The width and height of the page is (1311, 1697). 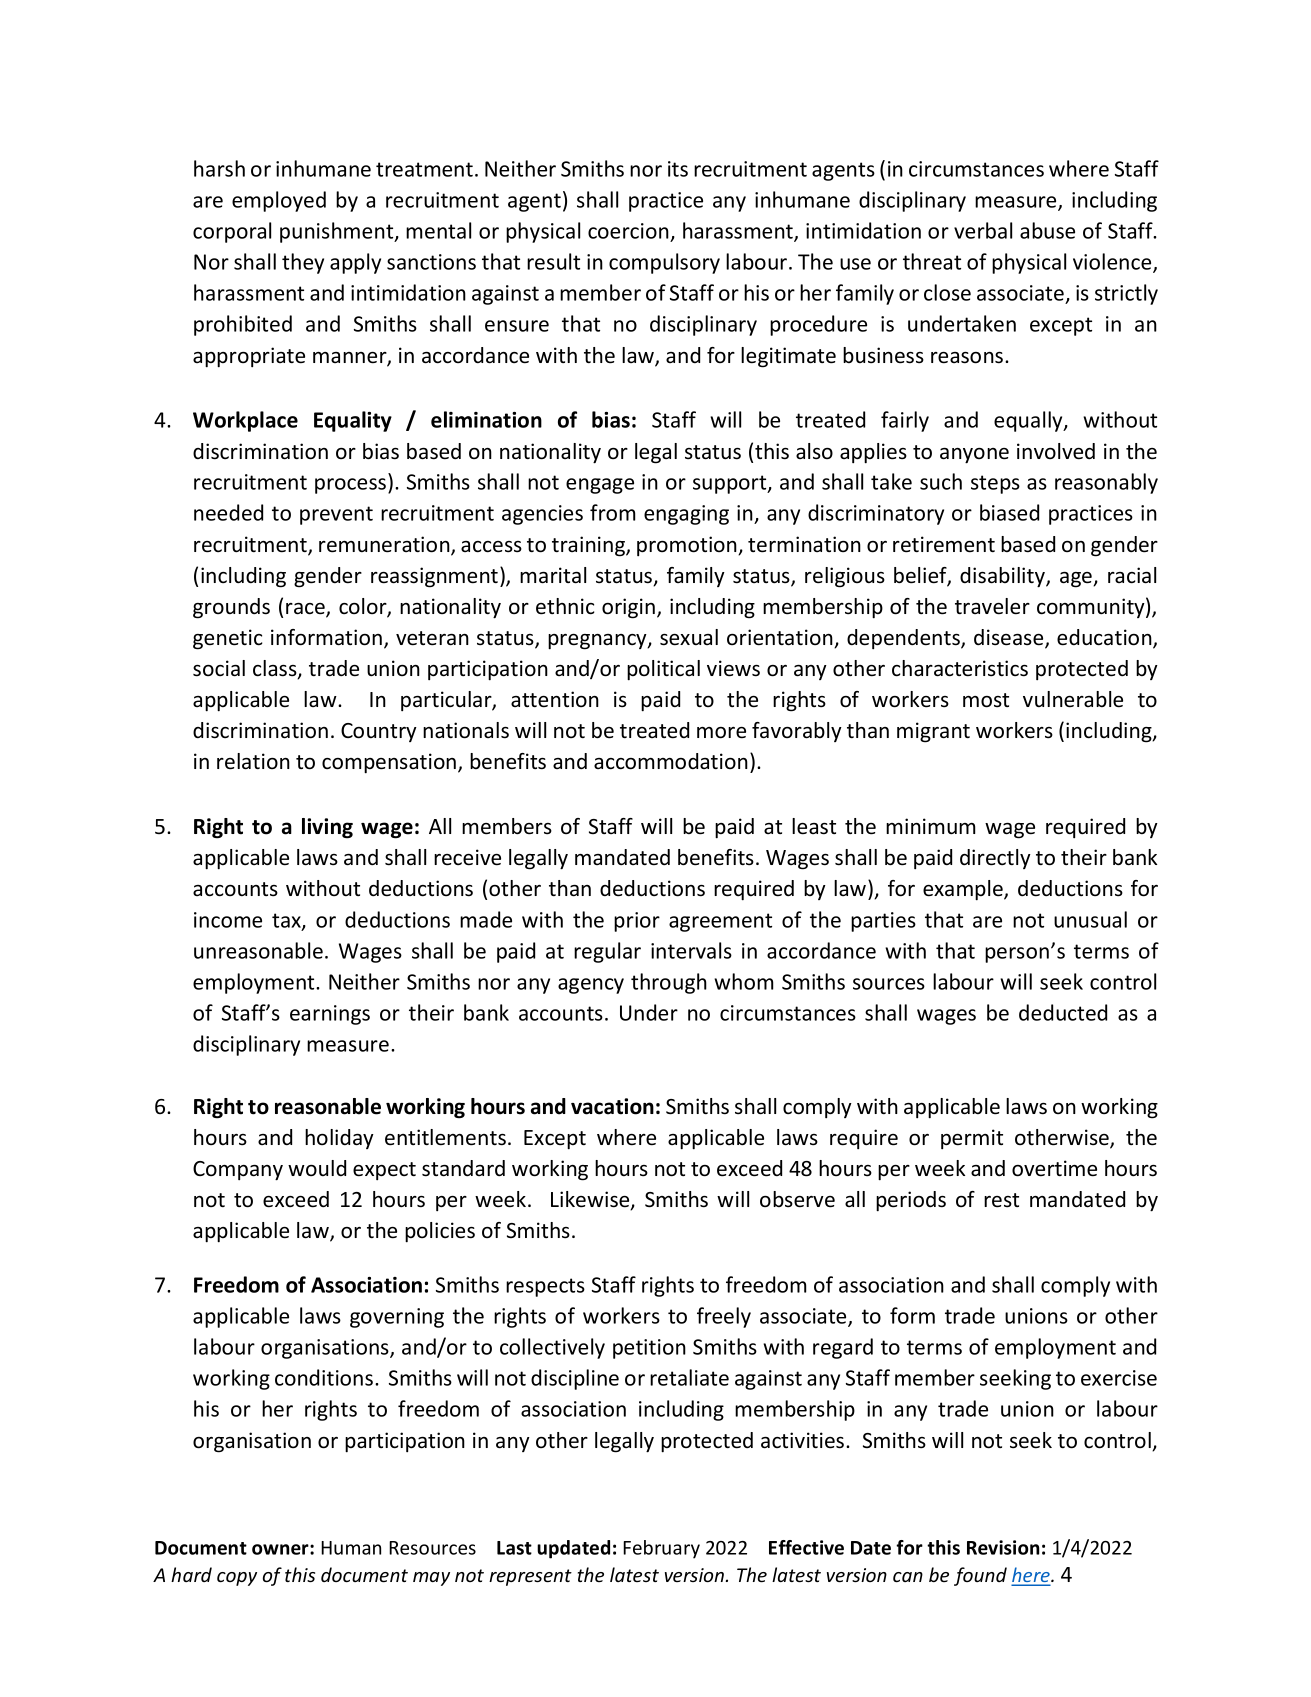 I want to click on employed, so click(x=279, y=201).
